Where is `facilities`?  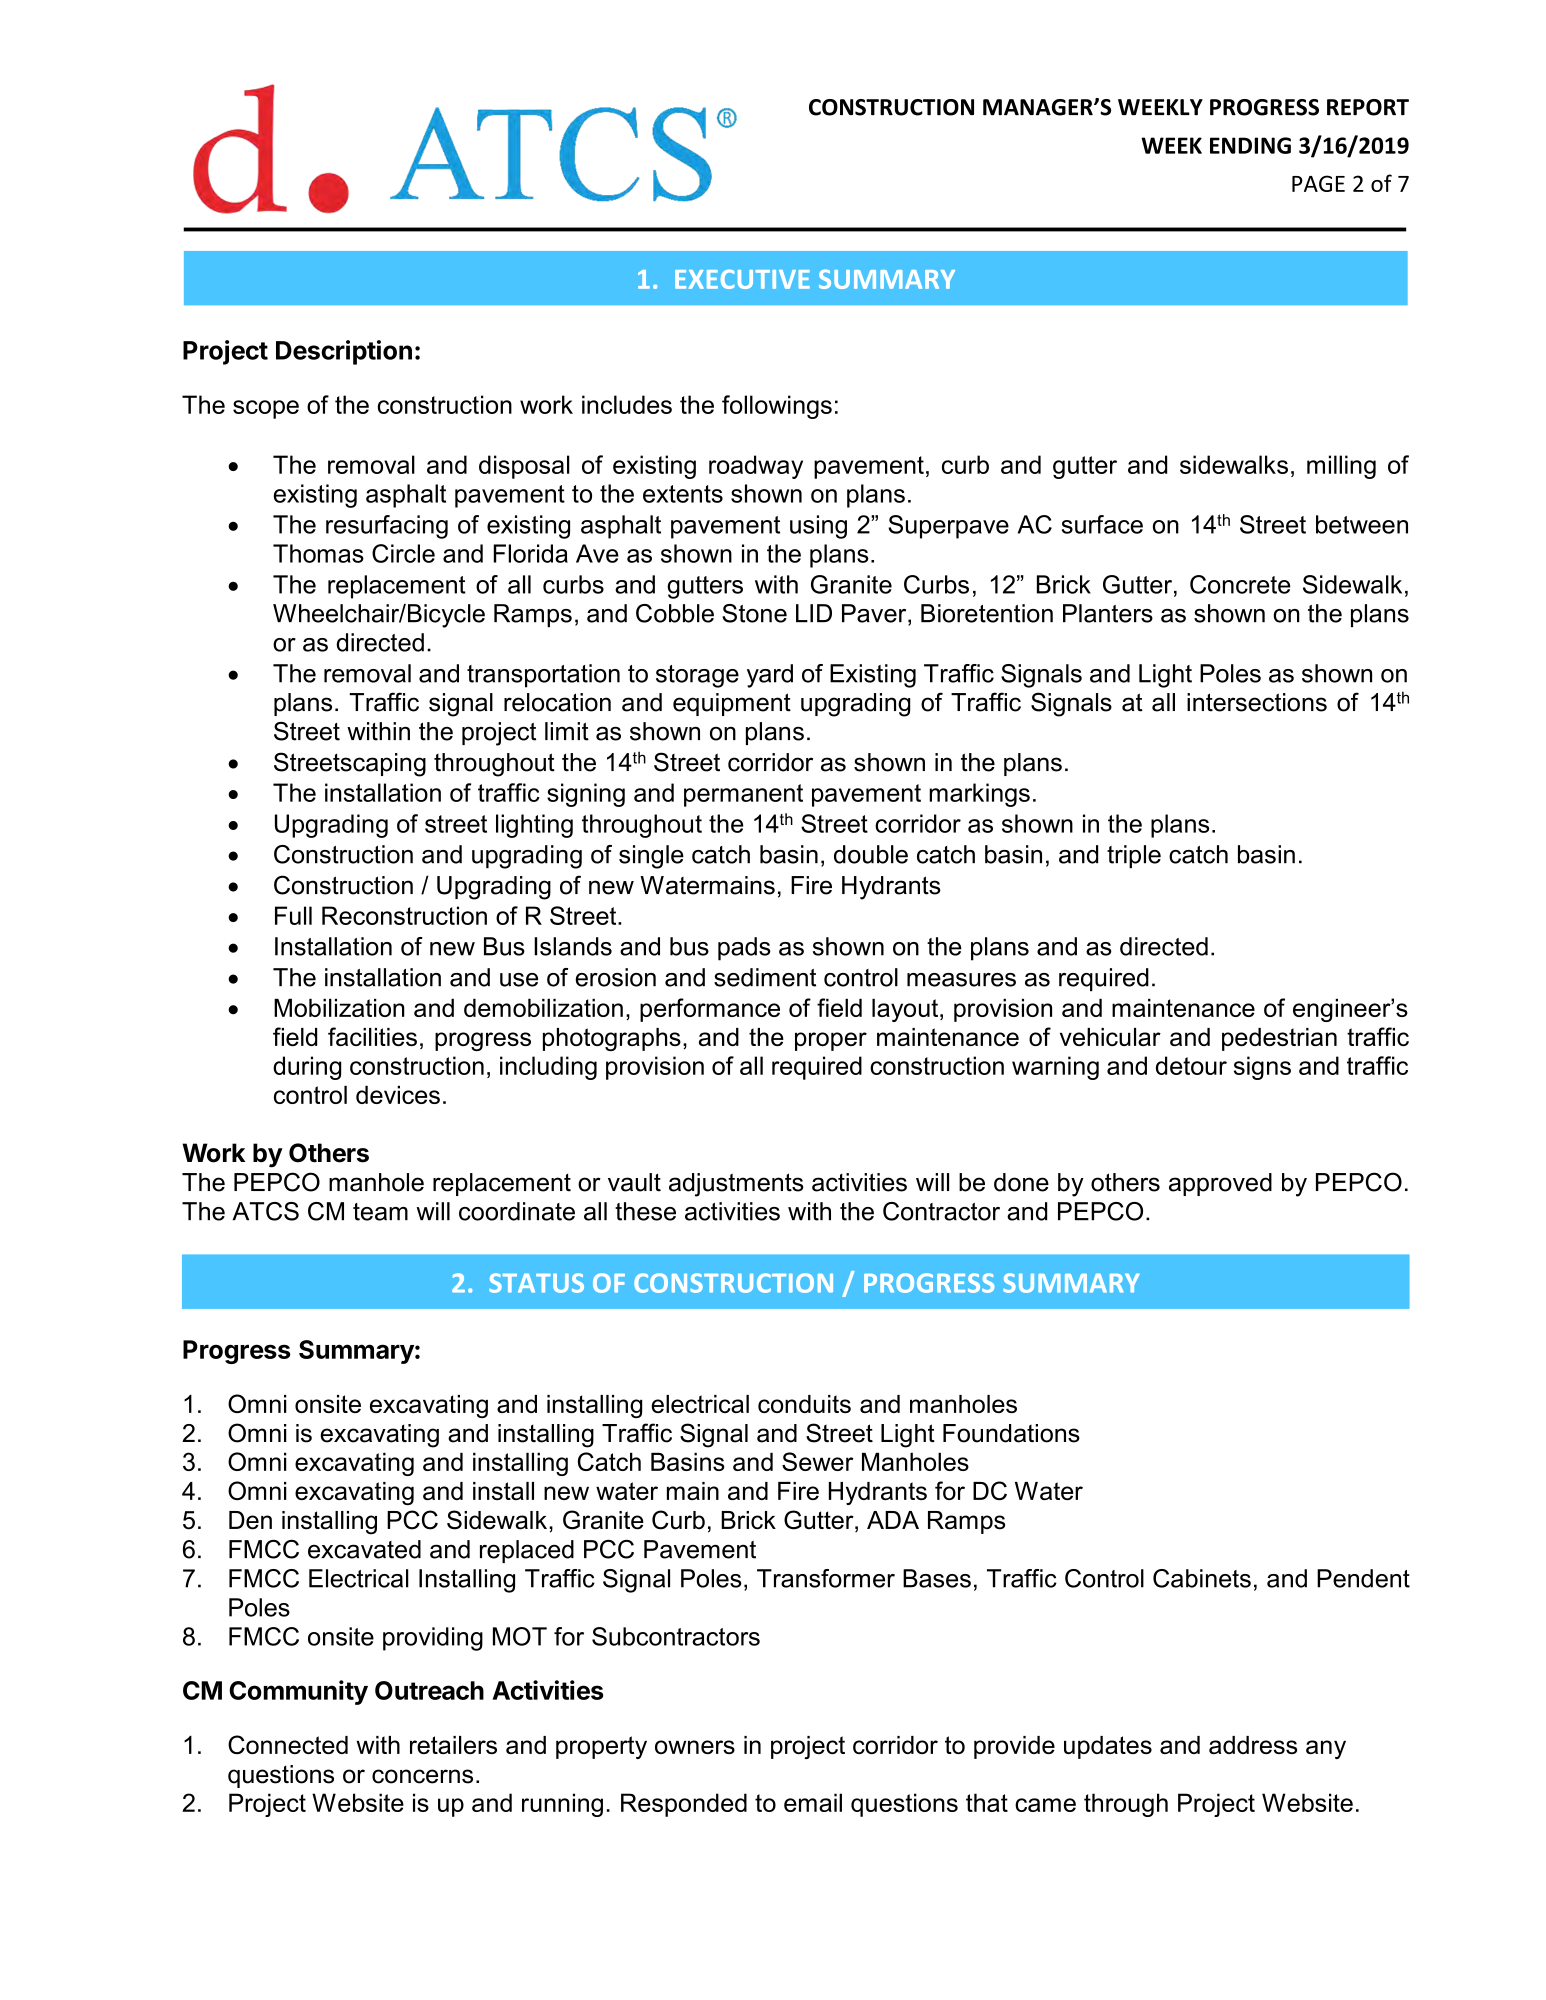 facilities is located at coordinates (372, 1036).
